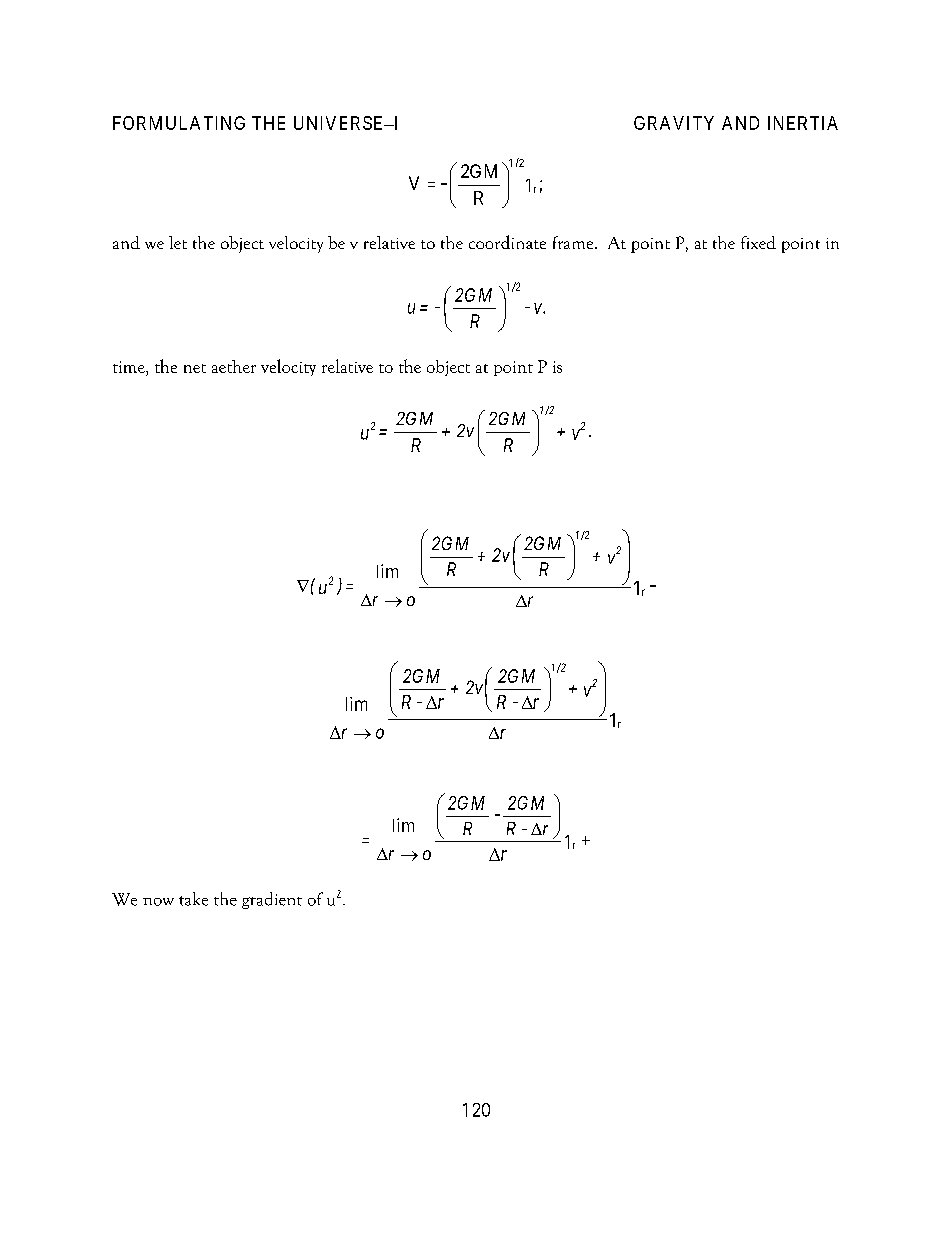 This screenshot has height=1233, width=952. I want to click on gradient, so click(272, 900).
